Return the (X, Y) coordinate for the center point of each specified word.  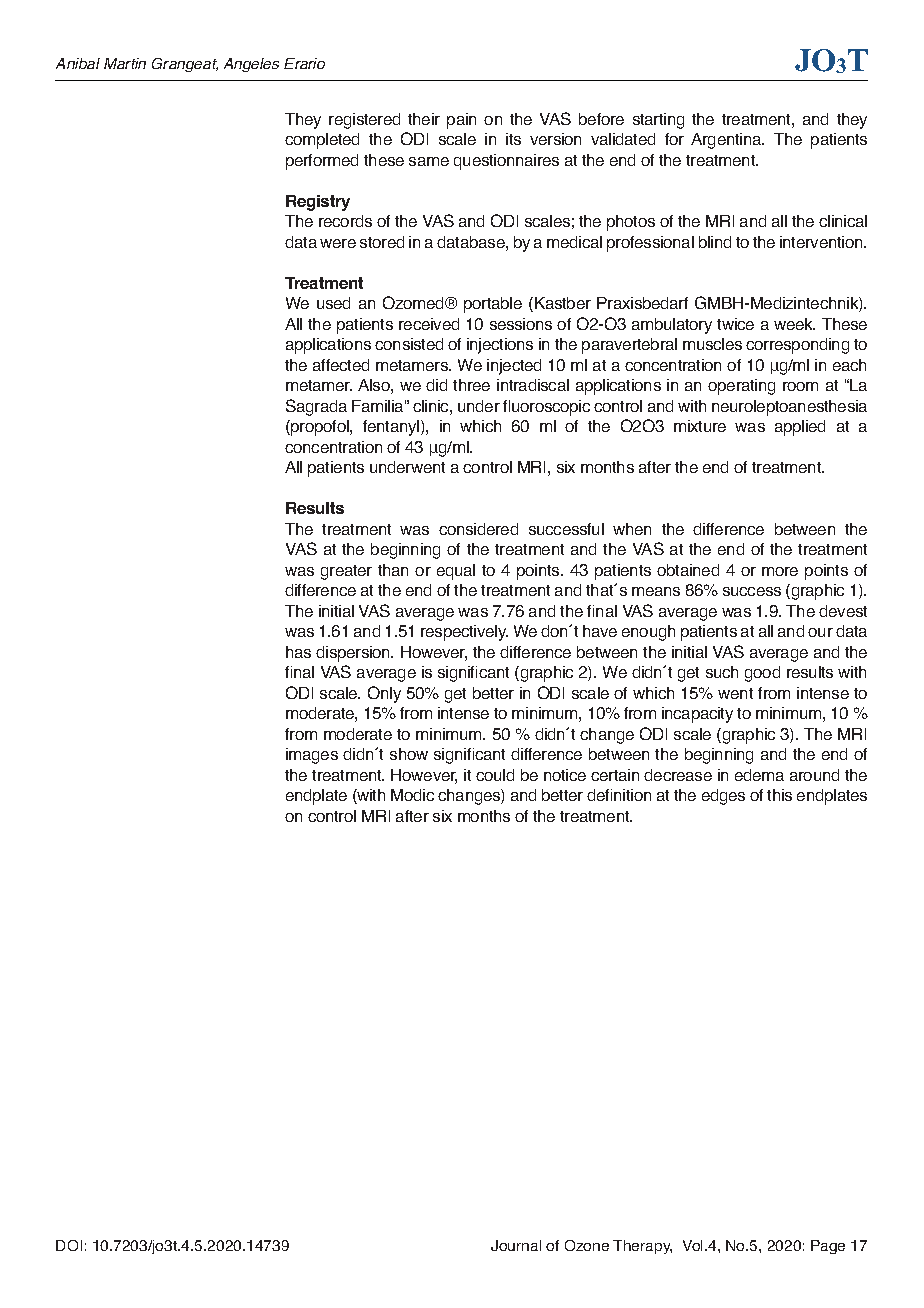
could (495, 775)
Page (828, 1247)
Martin (125, 63)
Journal (516, 1245)
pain (461, 121)
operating (741, 387)
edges (723, 797)
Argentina (727, 141)
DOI (69, 1245)
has (298, 652)
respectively (464, 633)
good (762, 674)
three (471, 385)
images (312, 756)
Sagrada (316, 407)
